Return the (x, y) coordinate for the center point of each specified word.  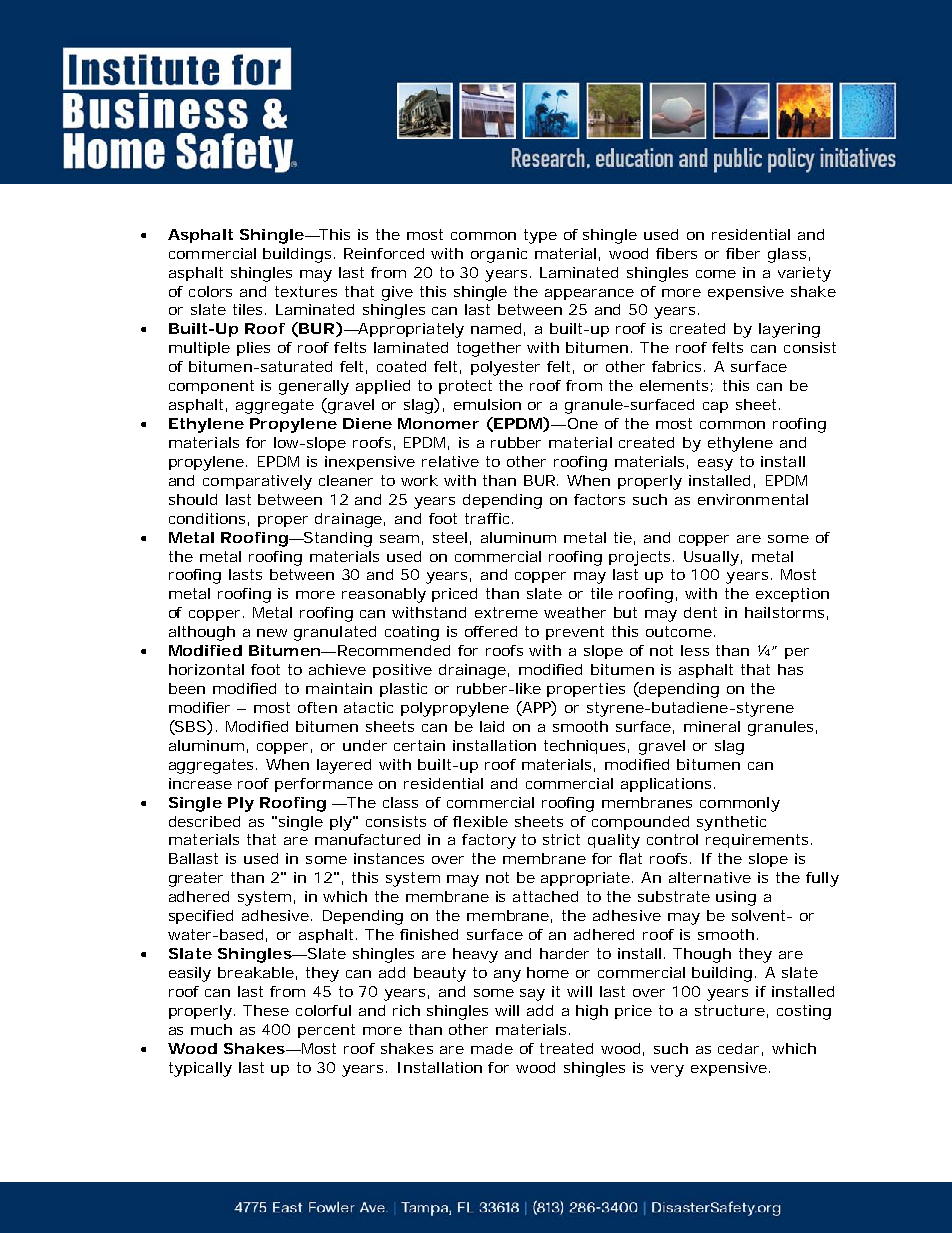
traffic (489, 518)
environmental (753, 499)
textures (306, 291)
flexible (480, 821)
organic (499, 255)
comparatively (257, 482)
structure (730, 1010)
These (266, 1010)
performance (324, 785)
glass (787, 255)
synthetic (731, 823)
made (492, 1048)
